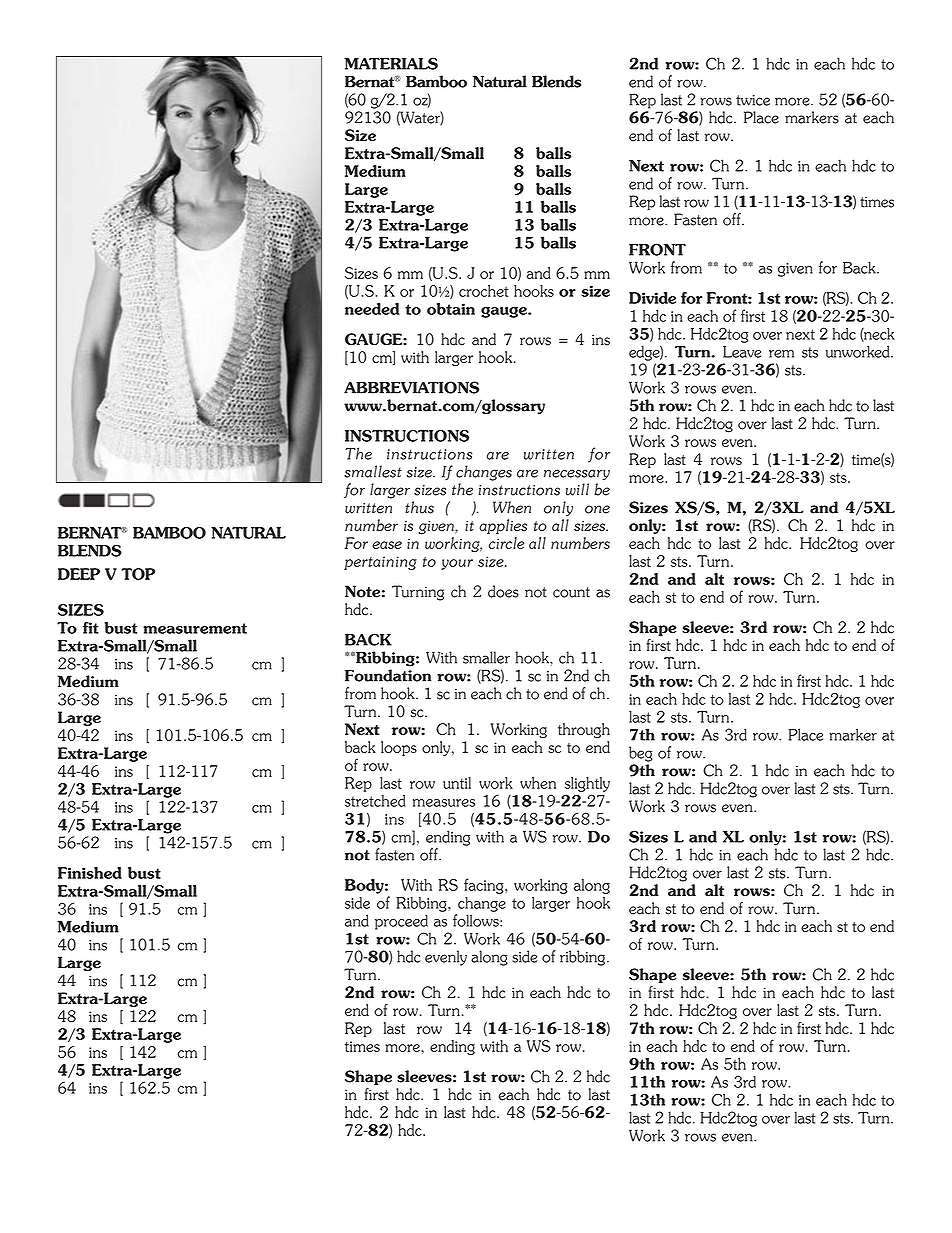 The image size is (952, 1233). I want to click on one, so click(597, 509).
